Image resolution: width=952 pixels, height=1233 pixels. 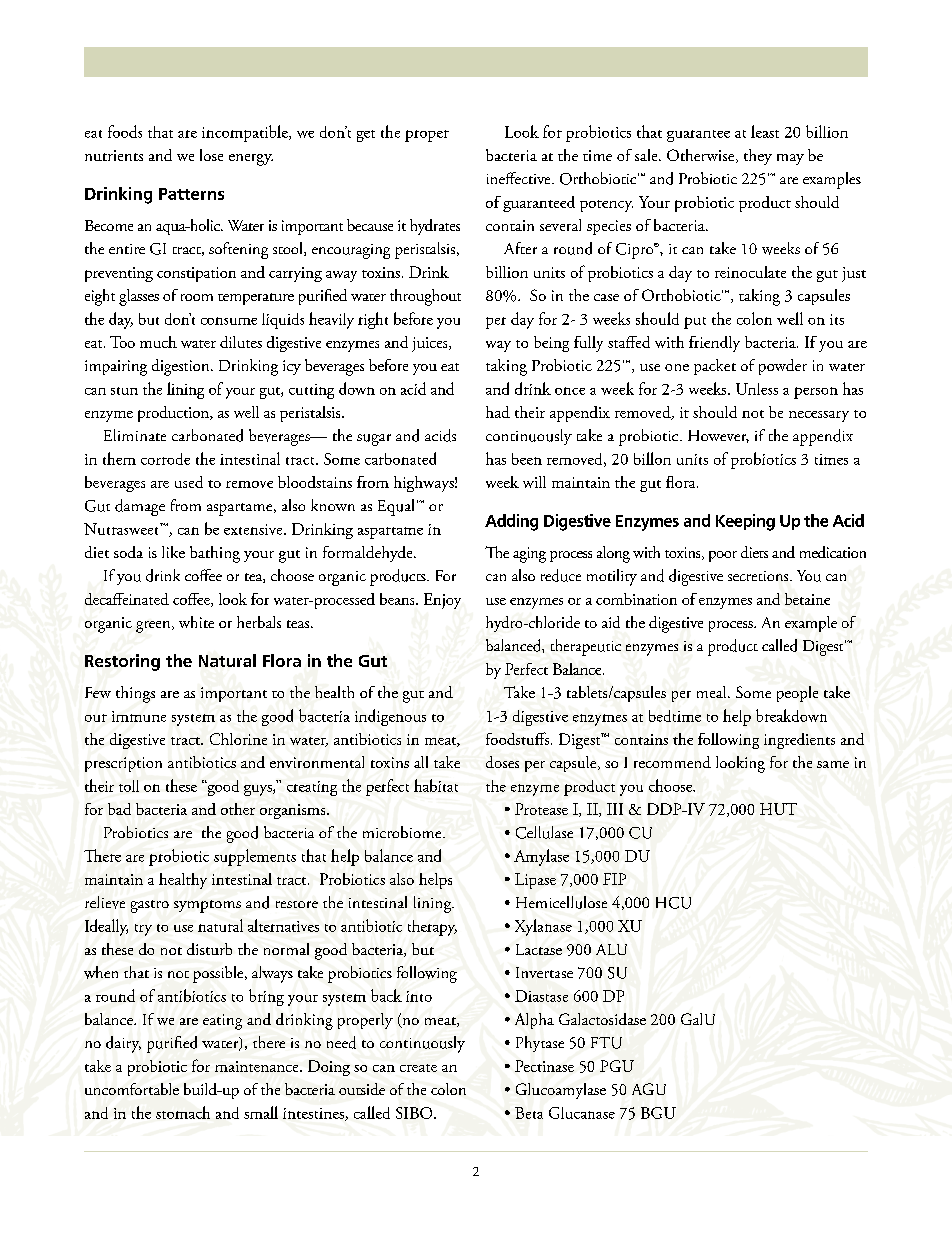 What do you see at coordinates (511, 522) in the page?
I see `Adding` at bounding box center [511, 522].
